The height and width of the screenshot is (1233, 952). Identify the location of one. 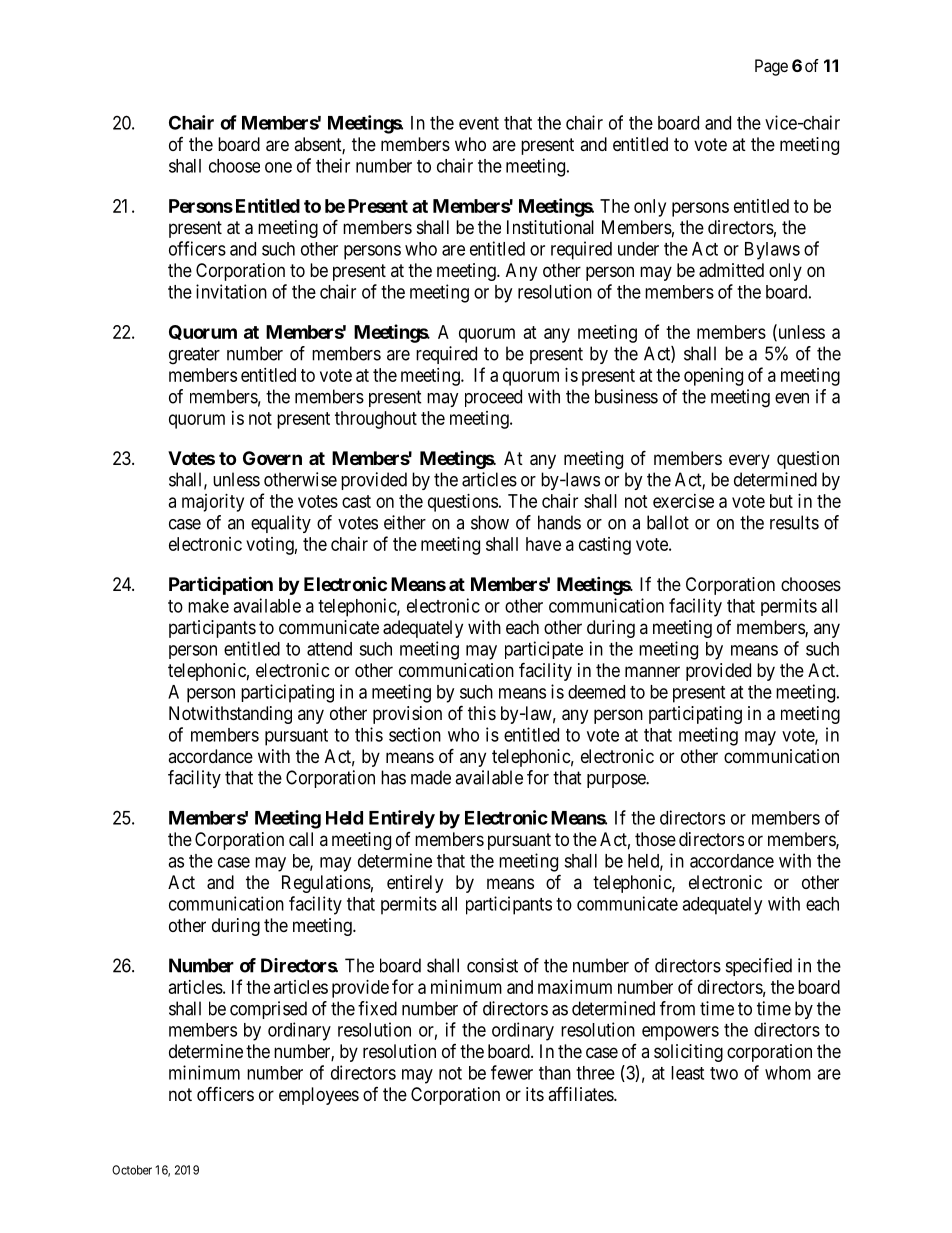
(278, 167).
